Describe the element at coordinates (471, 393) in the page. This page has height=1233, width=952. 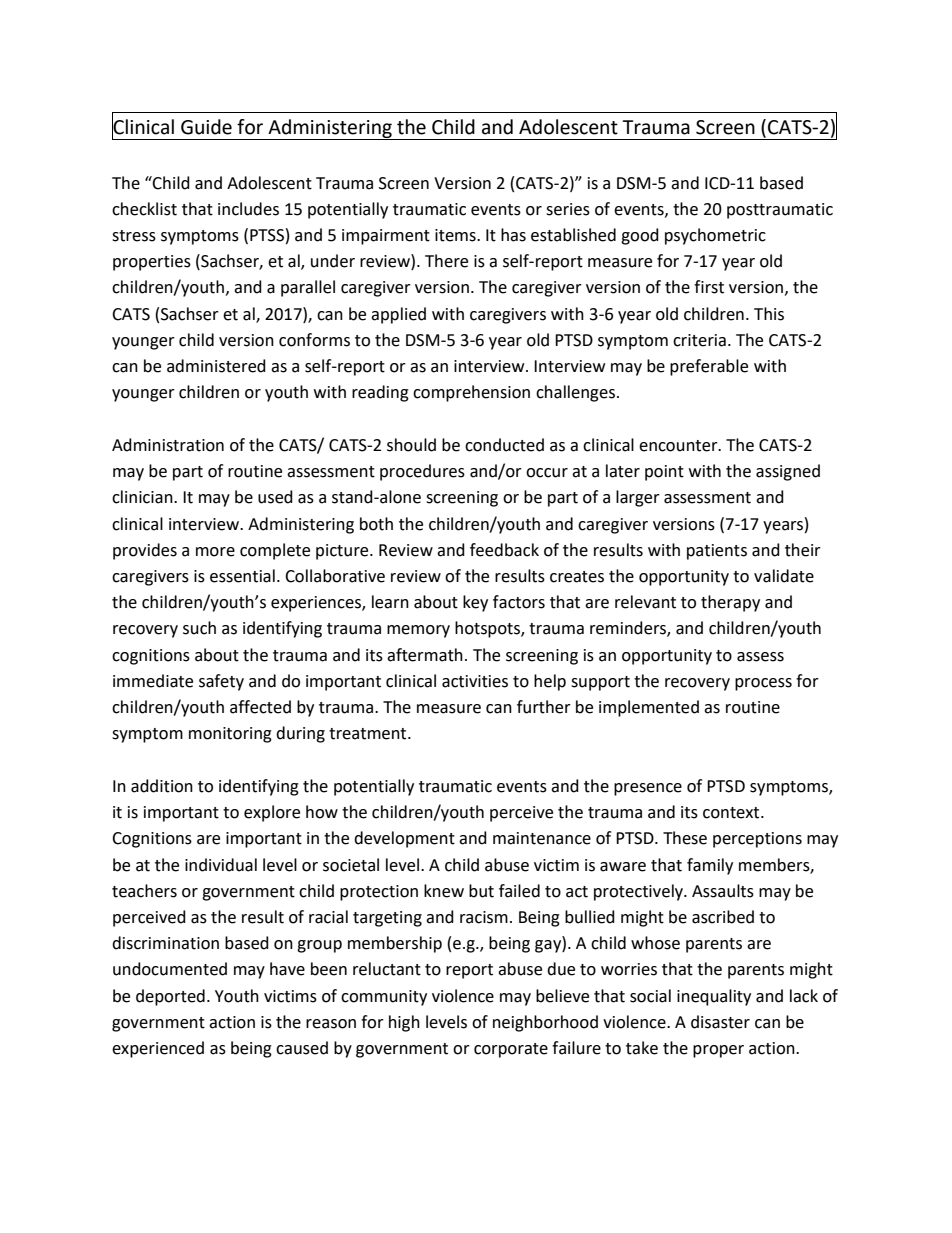
I see `comprehension` at that location.
